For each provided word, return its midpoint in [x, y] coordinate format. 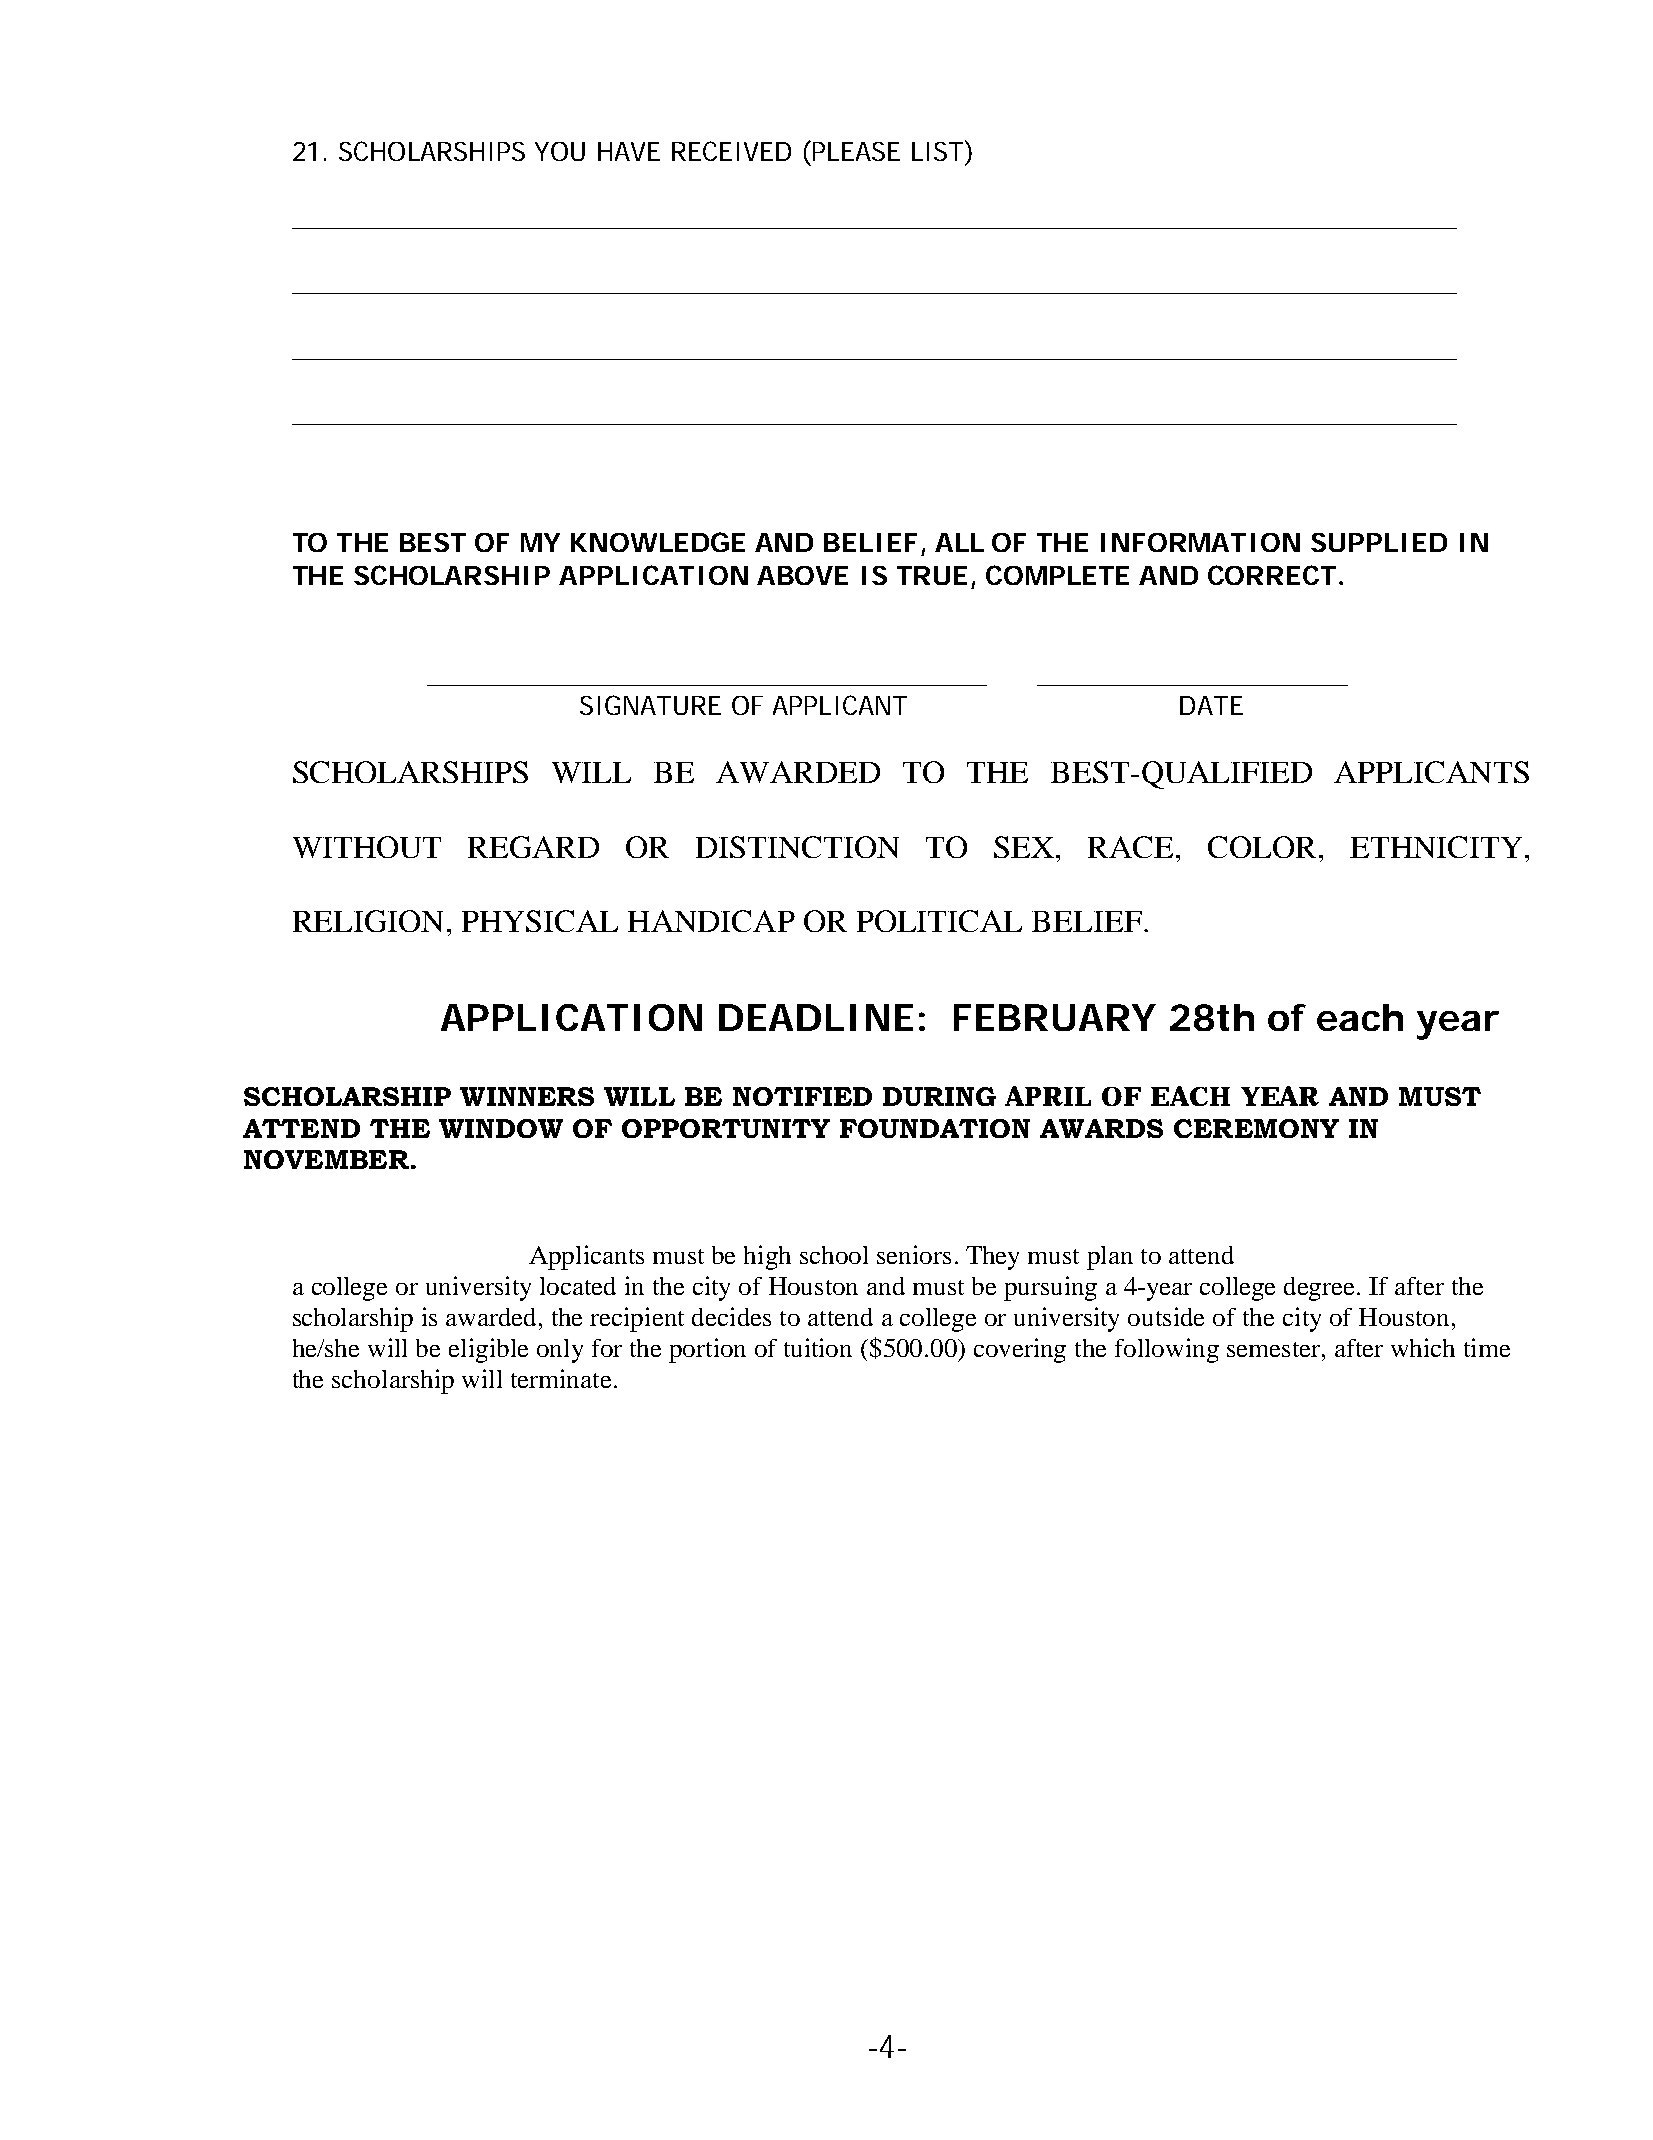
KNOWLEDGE [658, 542]
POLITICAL [939, 921]
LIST [937, 151]
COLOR [1264, 847]
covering [1020, 1350]
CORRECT [1272, 575]
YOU [560, 151]
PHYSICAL [540, 921]
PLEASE [856, 151]
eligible [488, 1350]
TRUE [932, 575]
